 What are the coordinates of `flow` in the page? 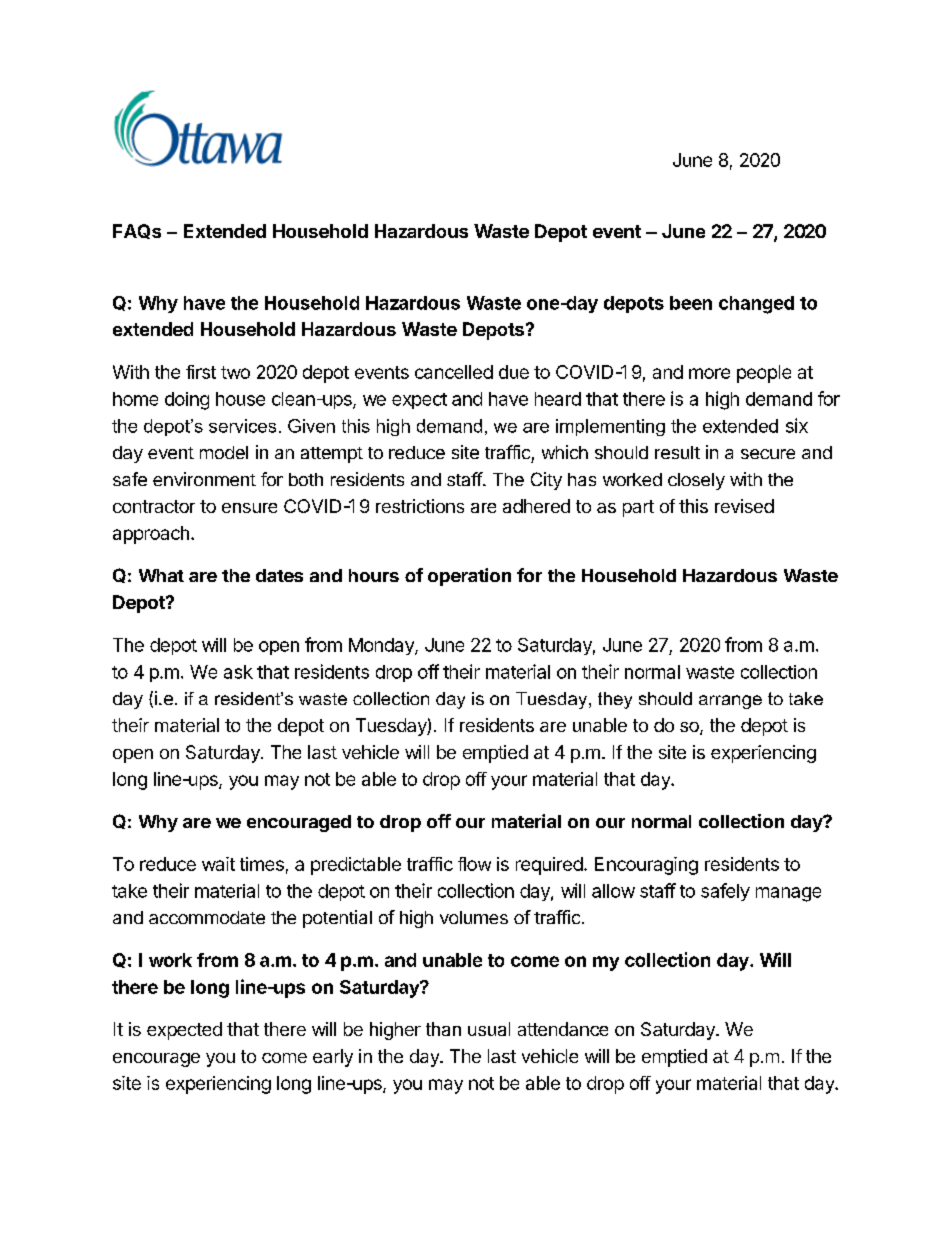 It's located at (474, 864).
